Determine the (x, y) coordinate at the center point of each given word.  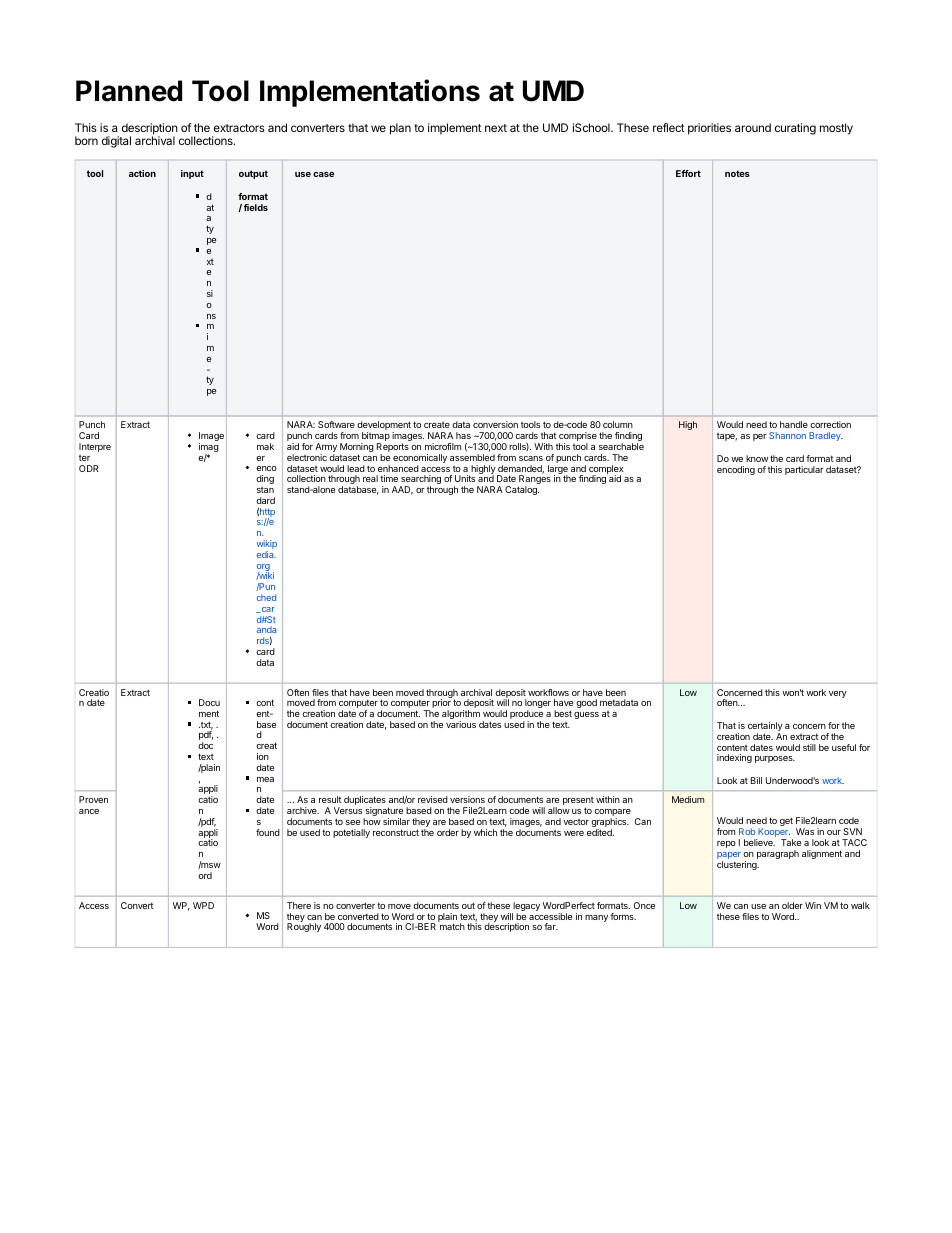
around (753, 127)
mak (265, 446)
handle (794, 424)
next (496, 128)
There (299, 905)
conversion (495, 424)
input (192, 174)
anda (266, 629)
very (838, 694)
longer (538, 705)
